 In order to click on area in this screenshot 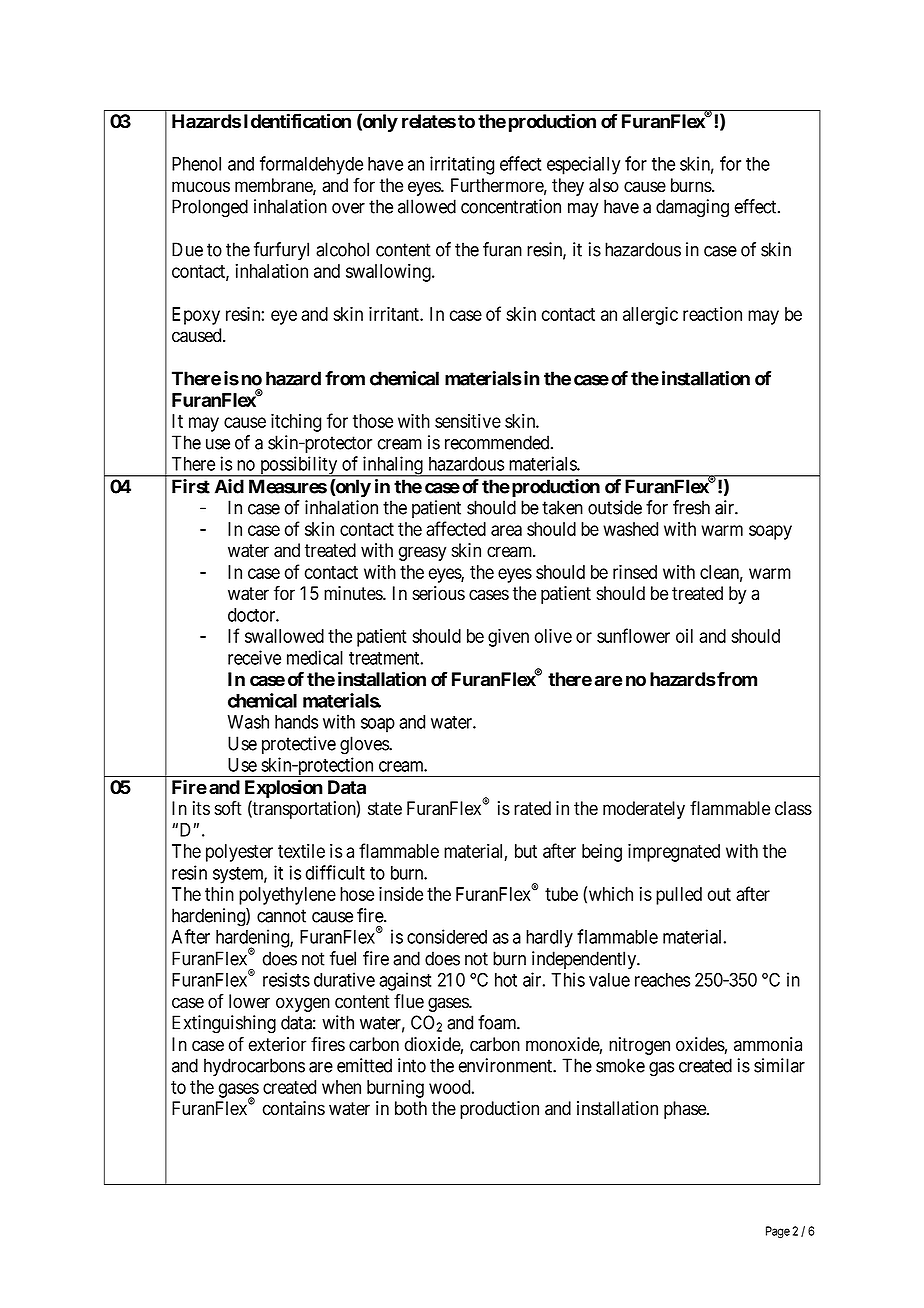, I will do `click(506, 530)`.
